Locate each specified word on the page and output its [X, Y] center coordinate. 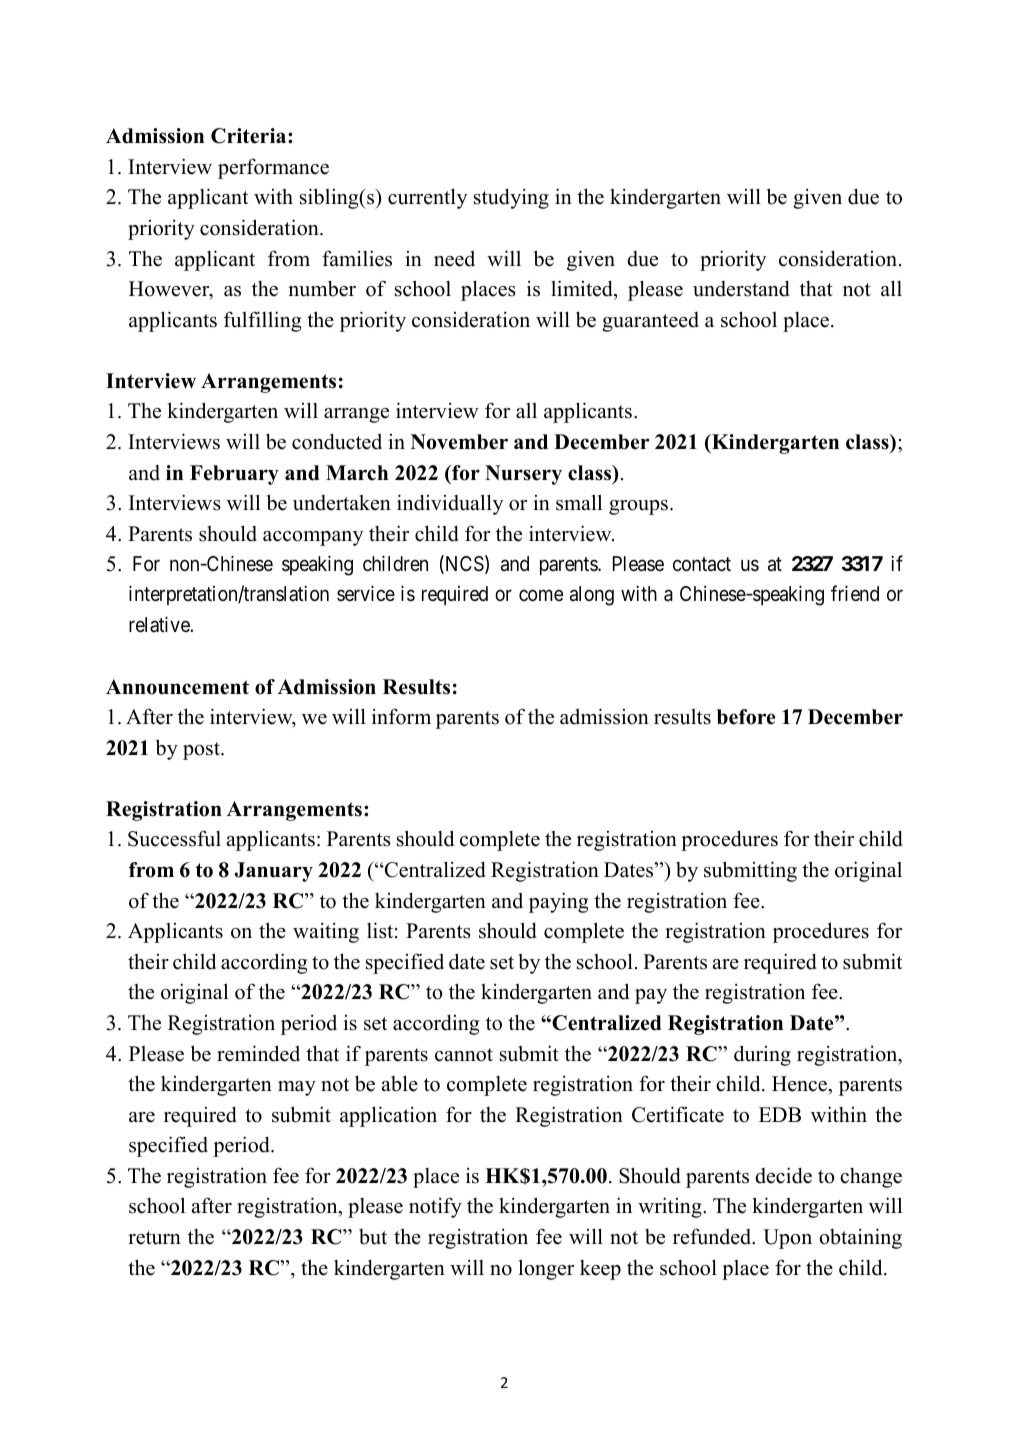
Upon [787, 1239]
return [154, 1238]
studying [511, 198]
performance [273, 168]
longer [546, 1269]
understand [741, 288]
